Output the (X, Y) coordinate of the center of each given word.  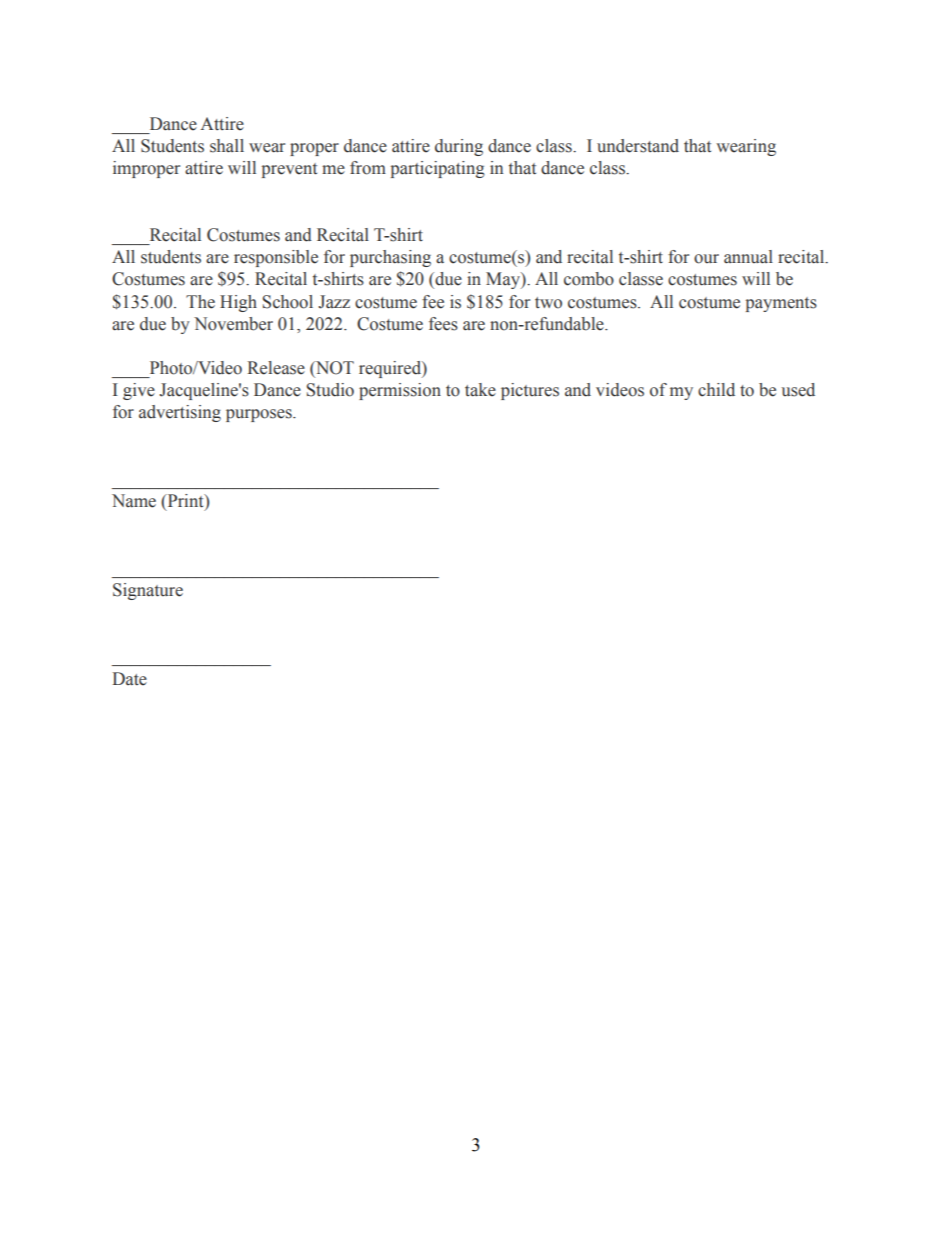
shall (227, 146)
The (200, 302)
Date (129, 679)
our (706, 259)
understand (638, 146)
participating (438, 169)
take (480, 390)
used (798, 390)
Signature (148, 591)
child (716, 390)
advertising (180, 413)
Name (134, 501)
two (548, 303)
